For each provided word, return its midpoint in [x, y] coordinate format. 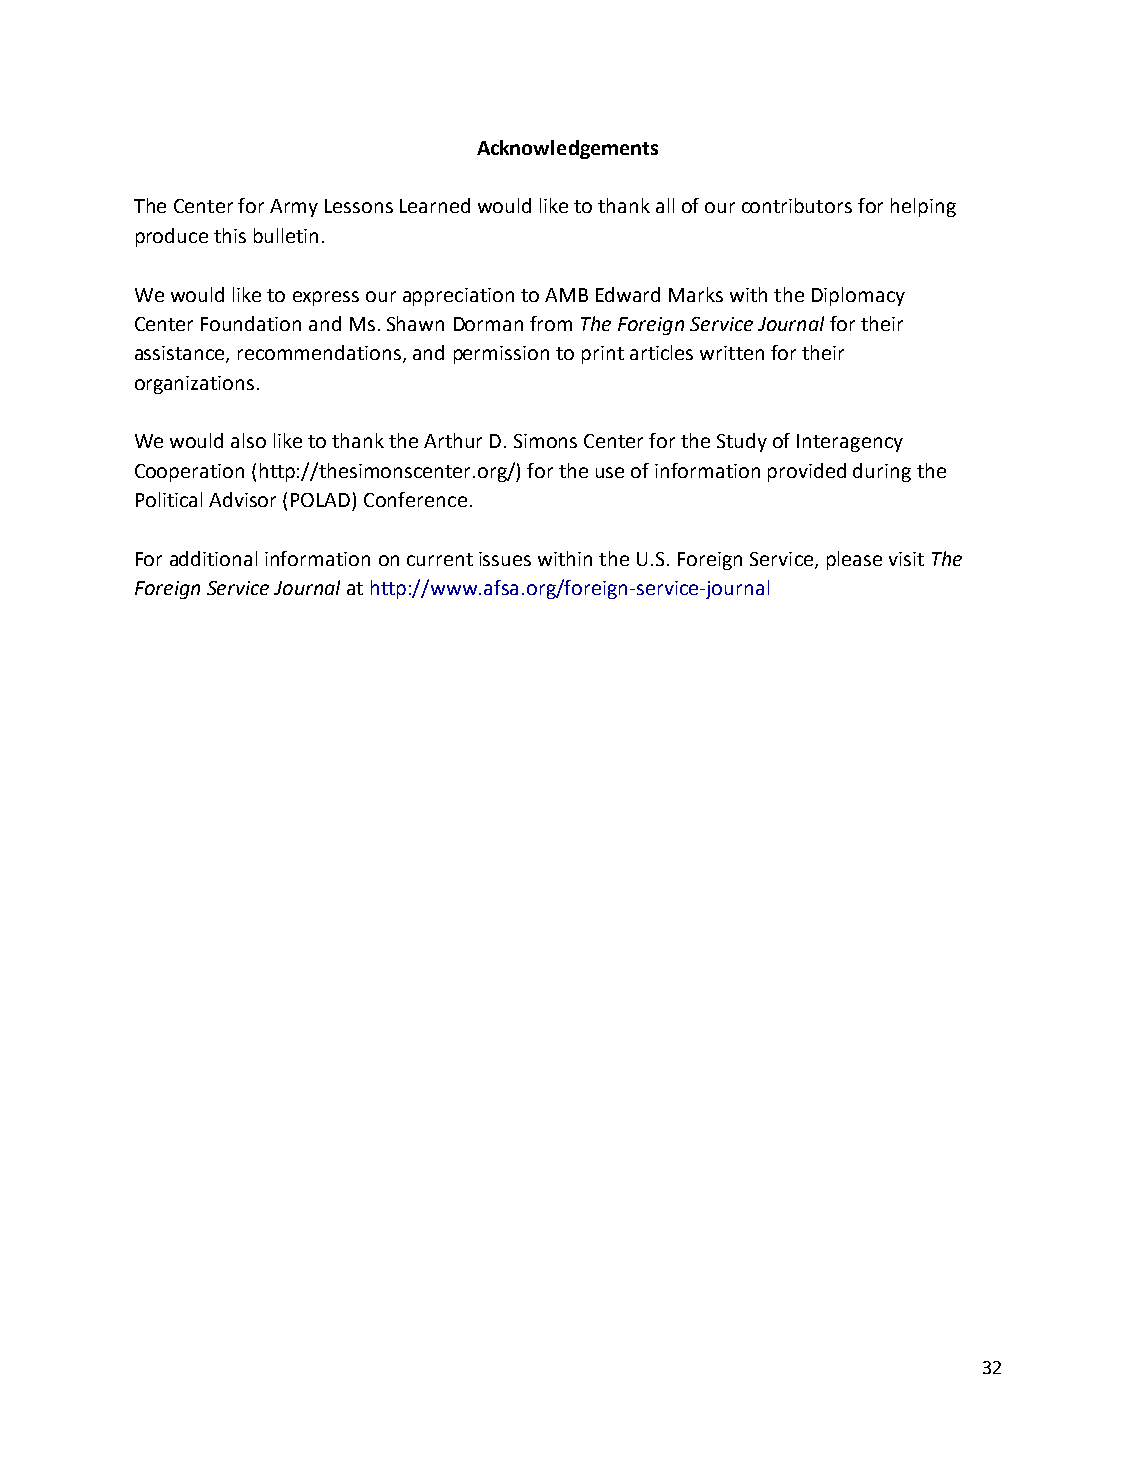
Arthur [453, 440]
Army [294, 208]
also [248, 440]
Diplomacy [858, 296]
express [326, 298]
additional [213, 558]
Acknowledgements [567, 149]
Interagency [850, 443]
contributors [797, 205]
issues [505, 559]
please [854, 560]
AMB [566, 295]
